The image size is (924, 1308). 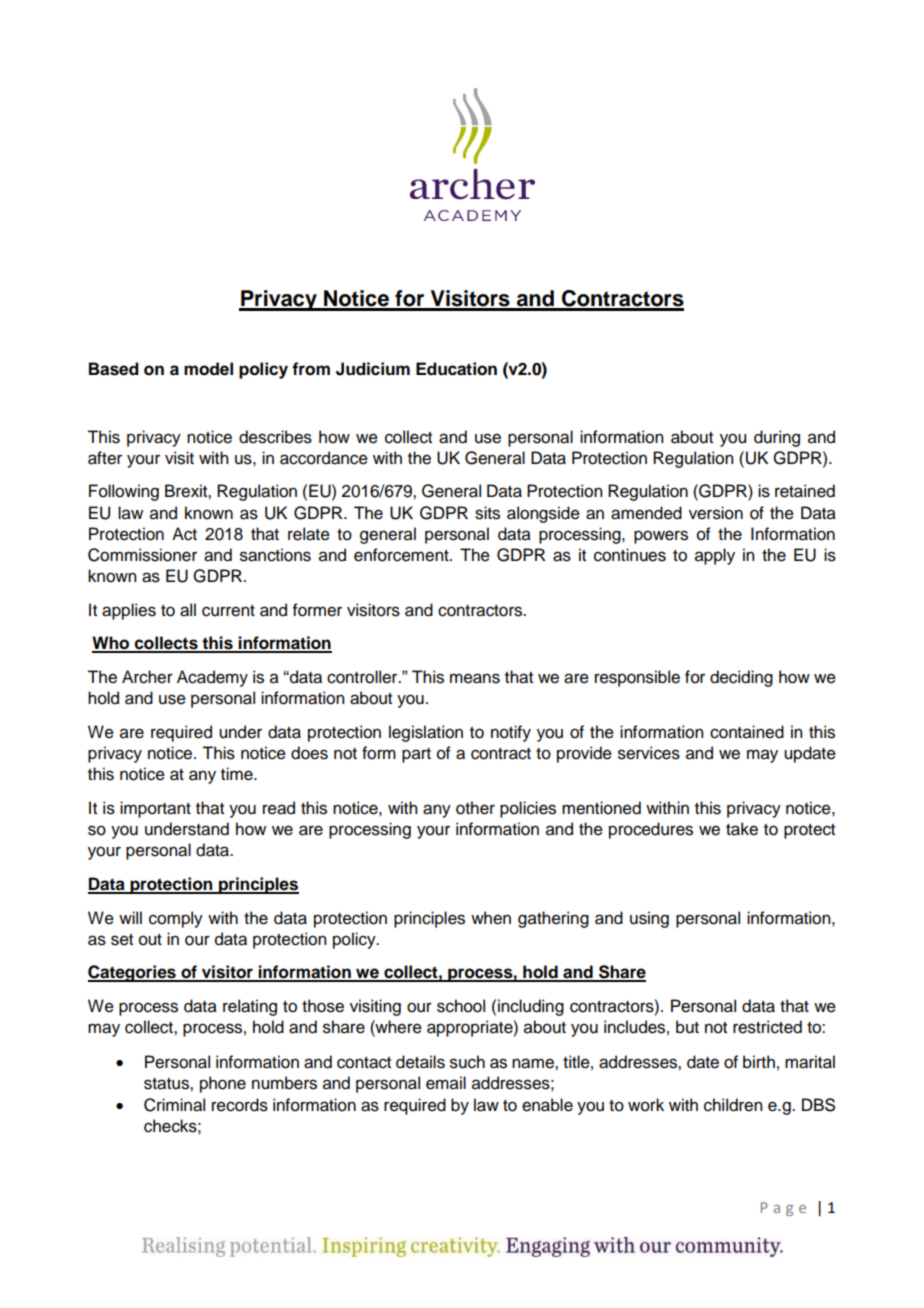 I want to click on model, so click(x=208, y=369).
